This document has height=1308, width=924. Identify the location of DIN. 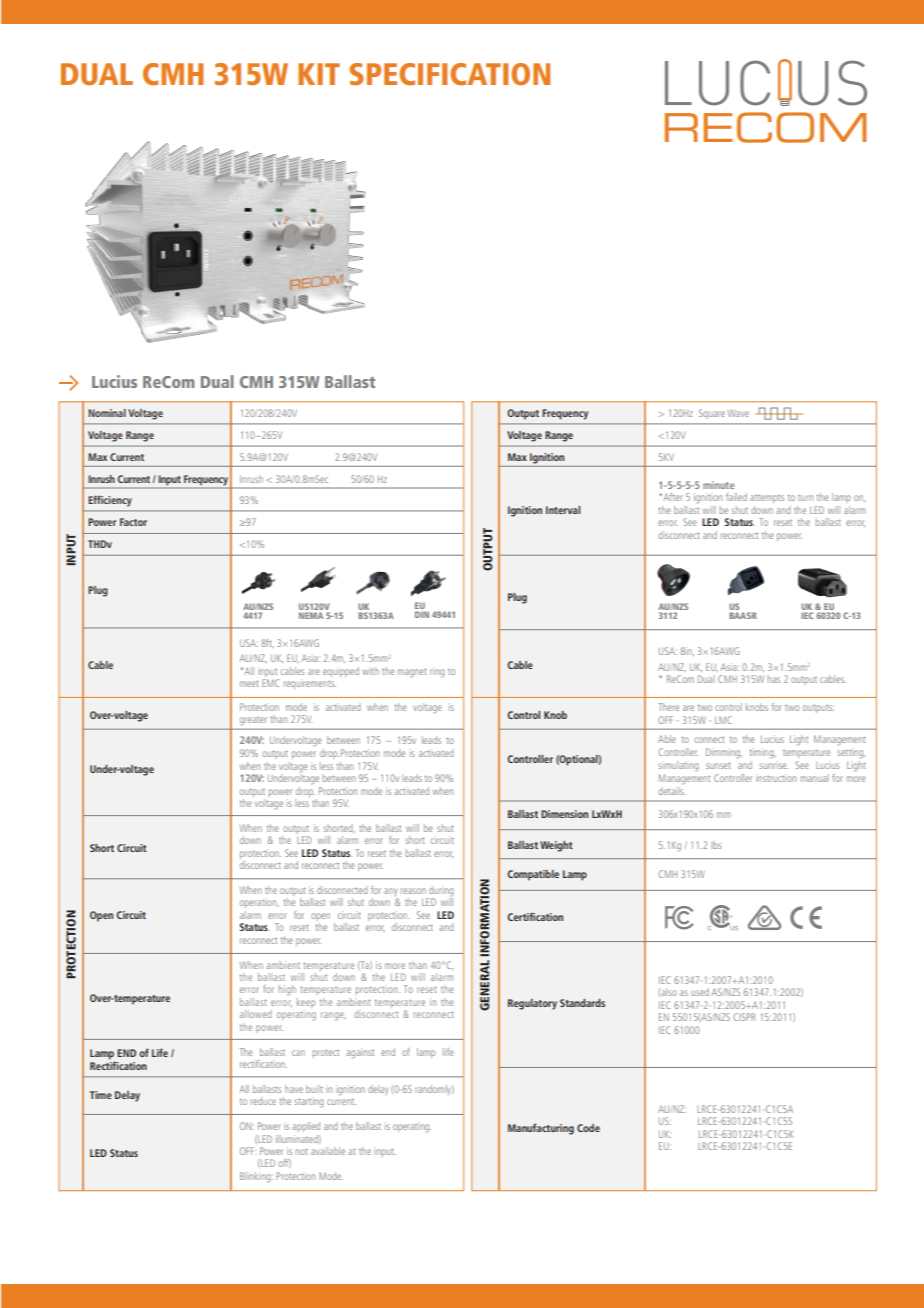
(422, 614).
